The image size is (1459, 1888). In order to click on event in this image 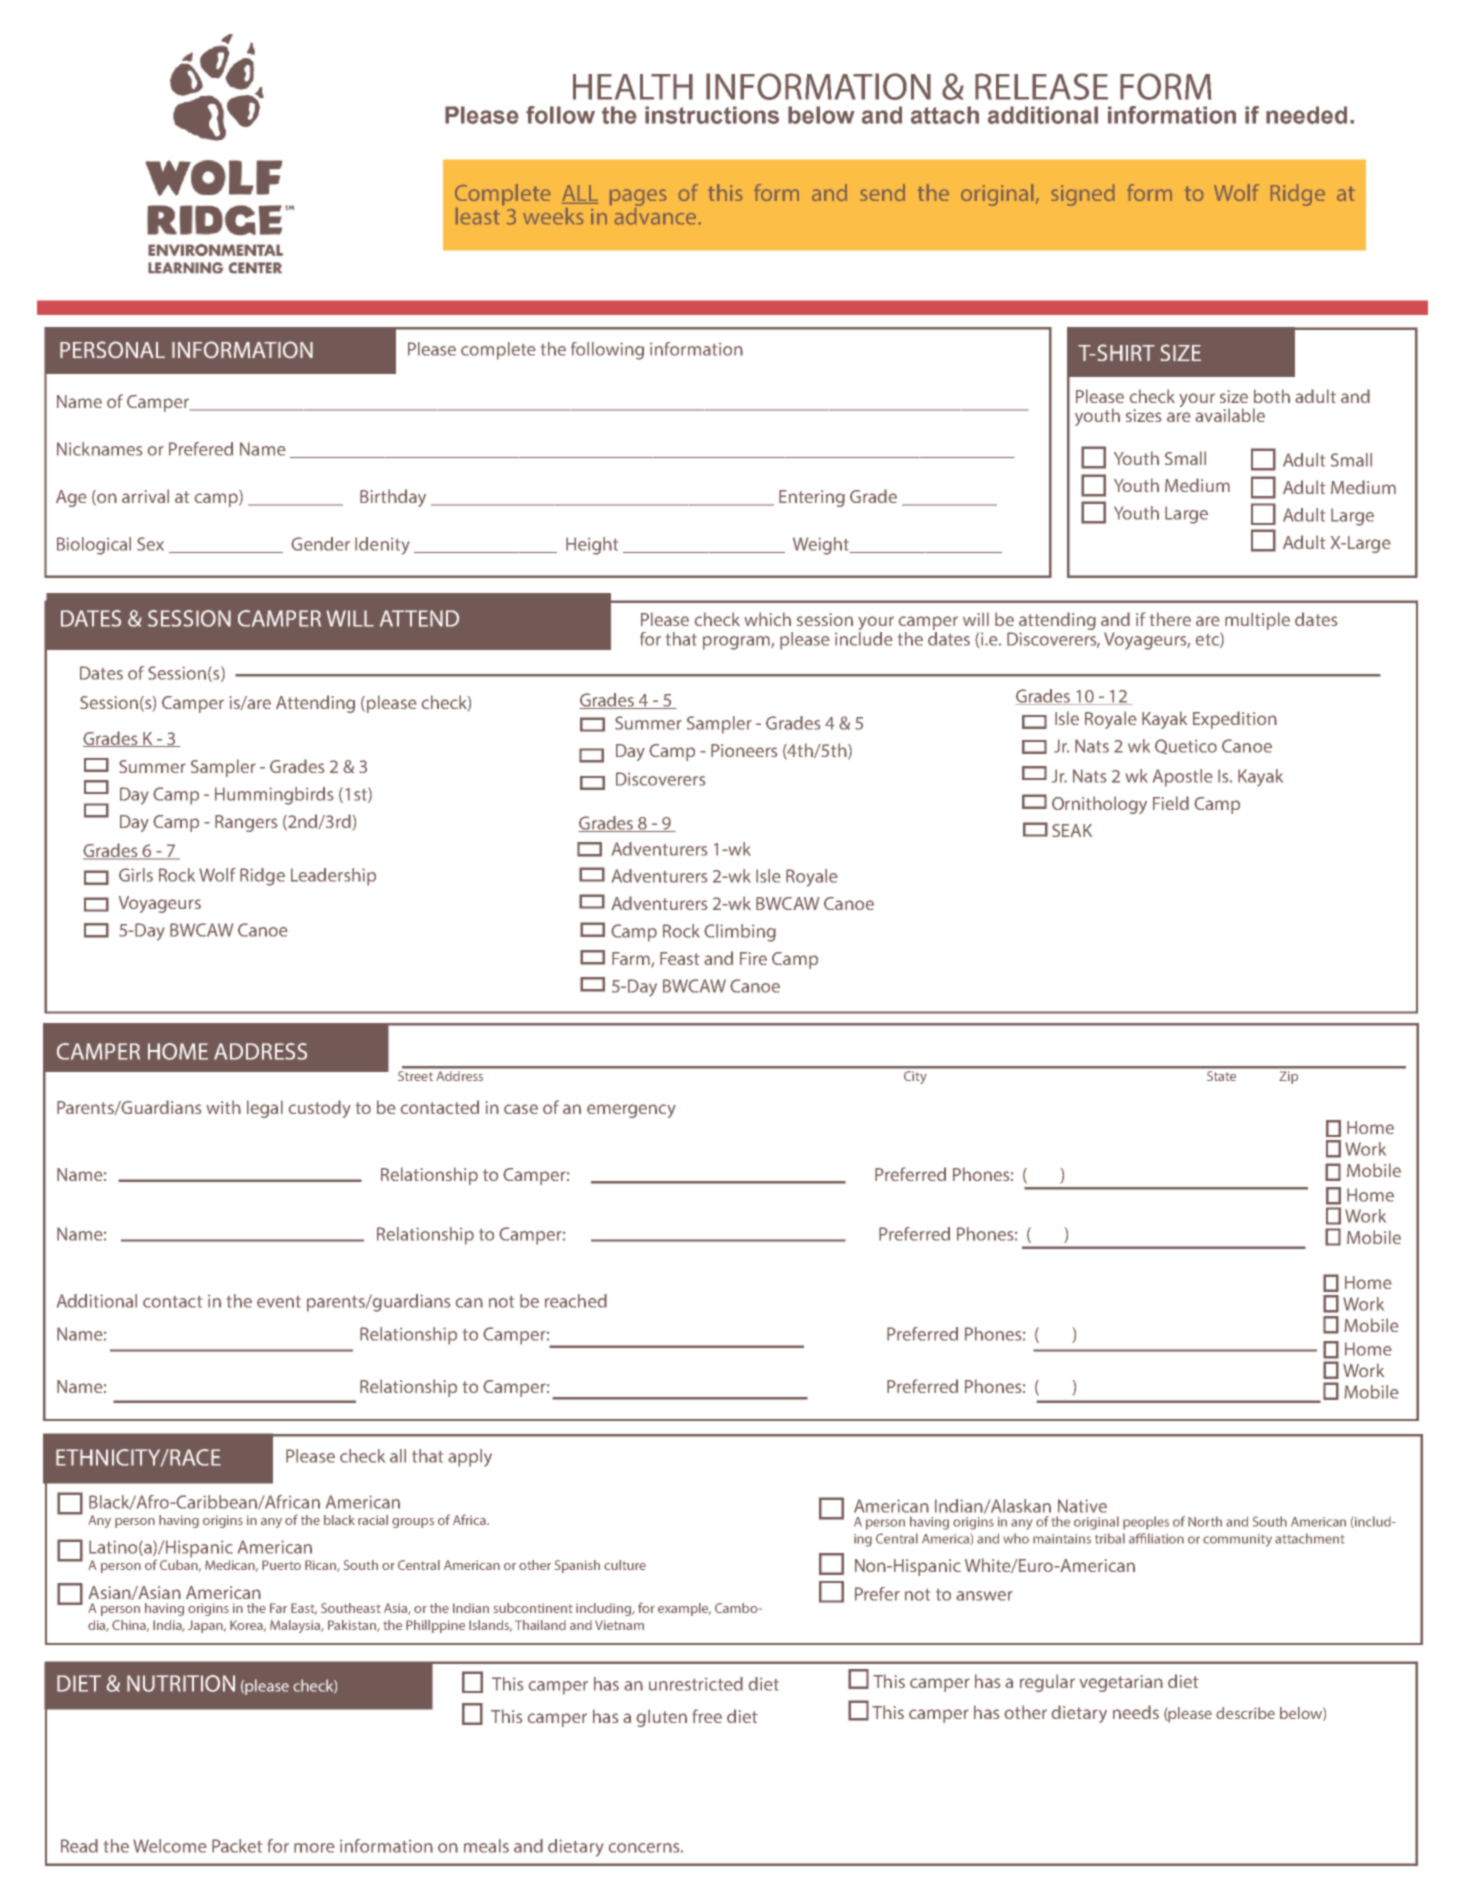, I will do `click(279, 1302)`.
